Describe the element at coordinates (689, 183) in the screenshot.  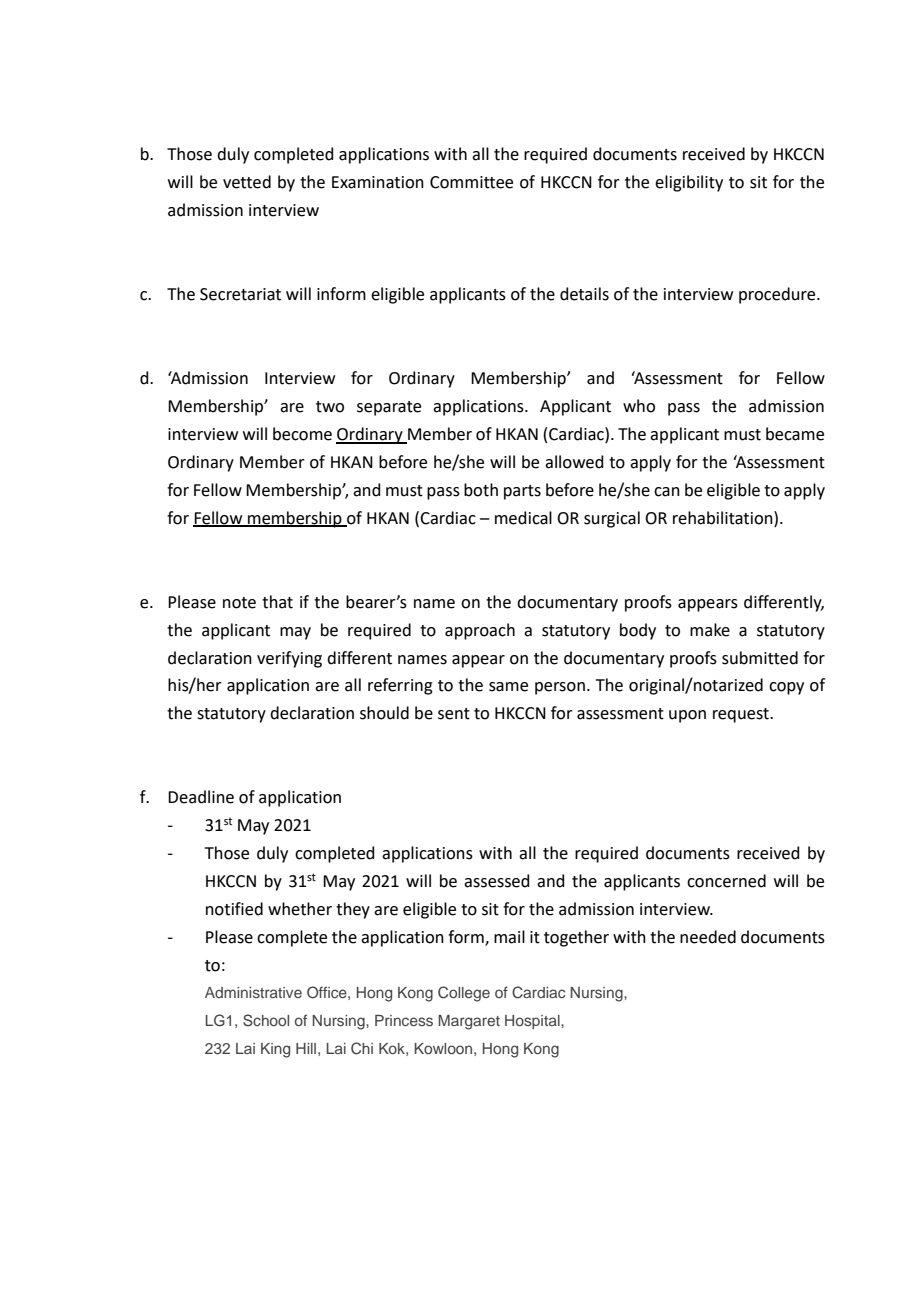
I see `eligibility` at that location.
